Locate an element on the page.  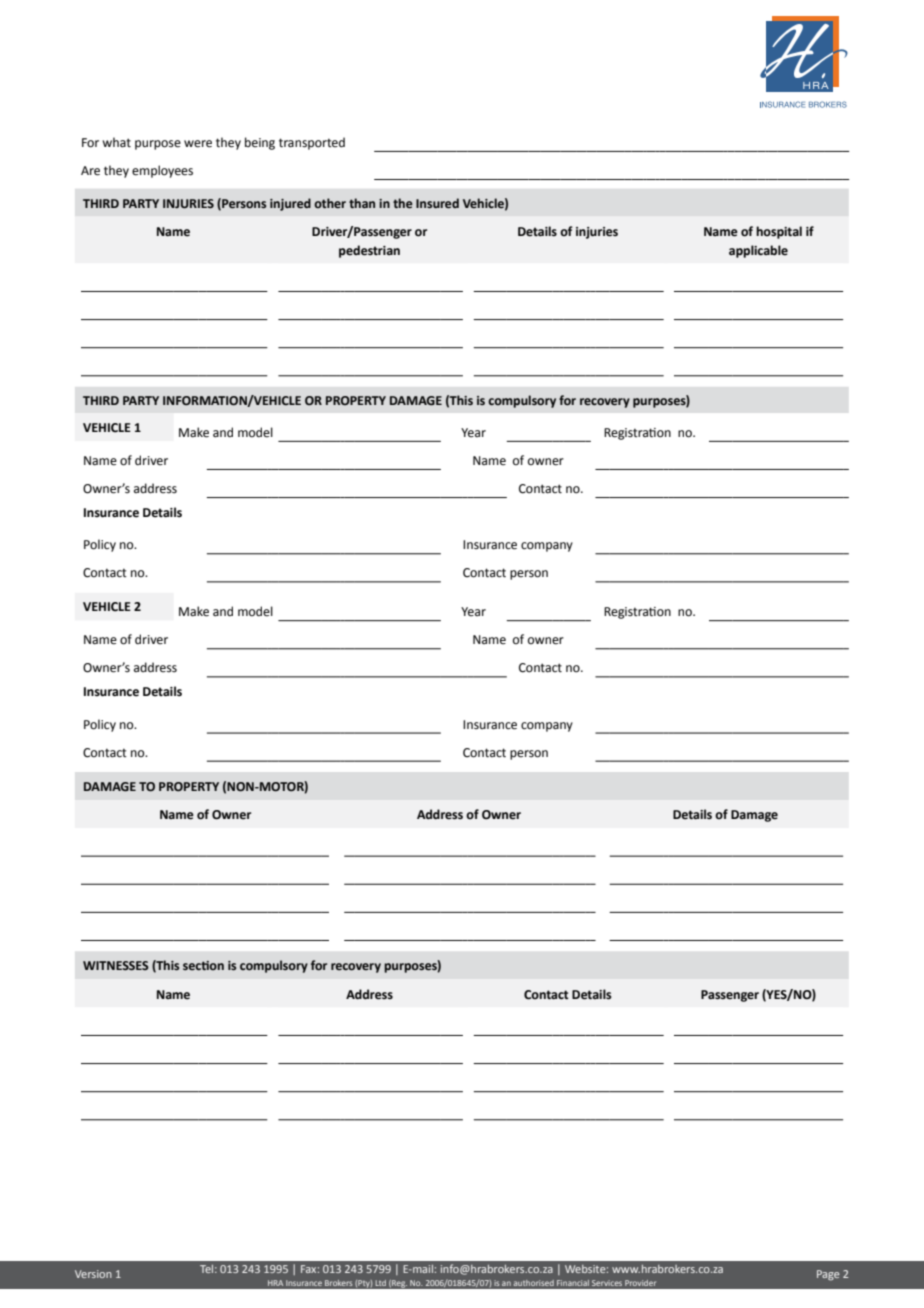
employees is located at coordinates (162, 171).
